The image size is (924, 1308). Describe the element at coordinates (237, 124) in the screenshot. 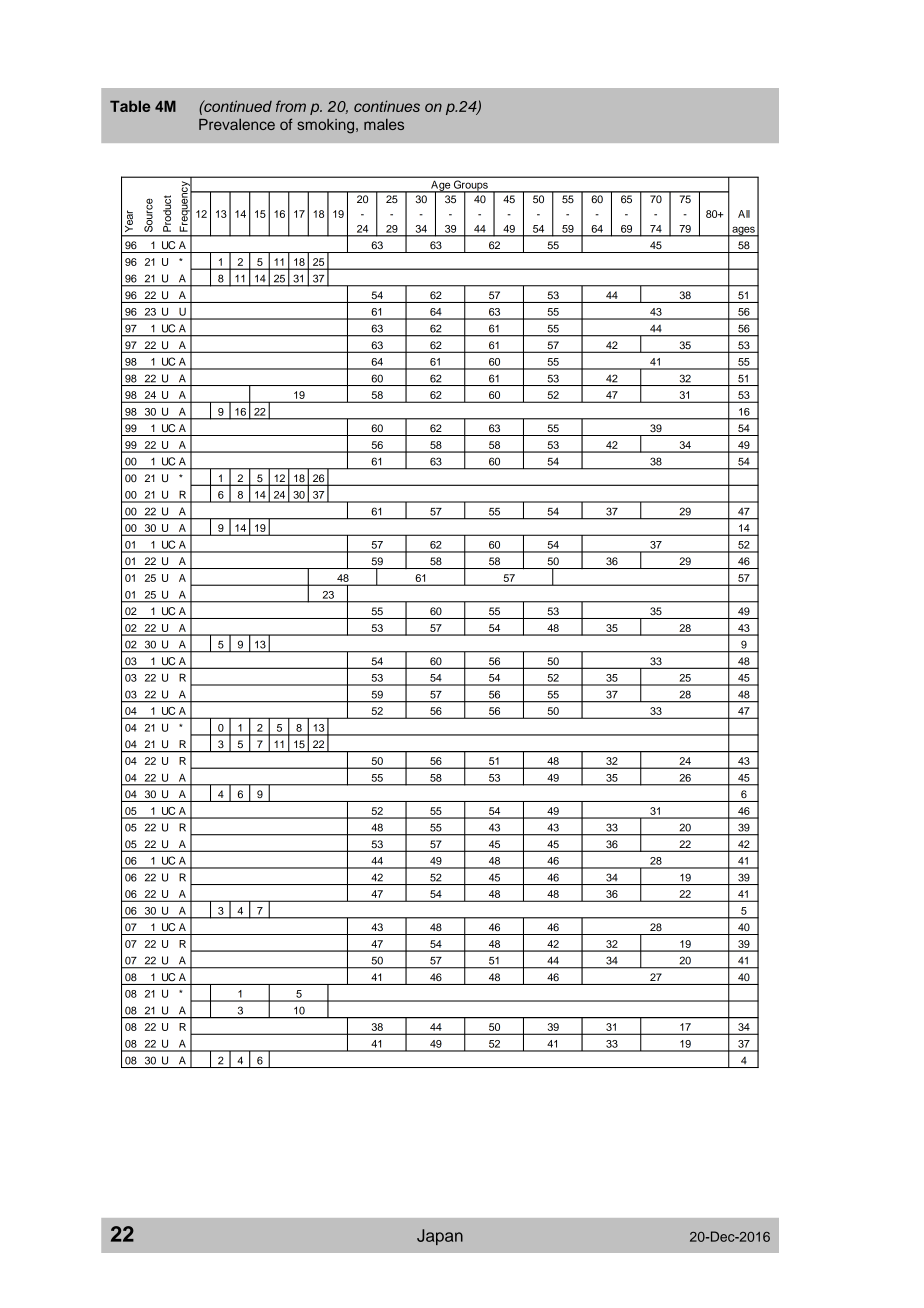

I see `Prevalence` at that location.
